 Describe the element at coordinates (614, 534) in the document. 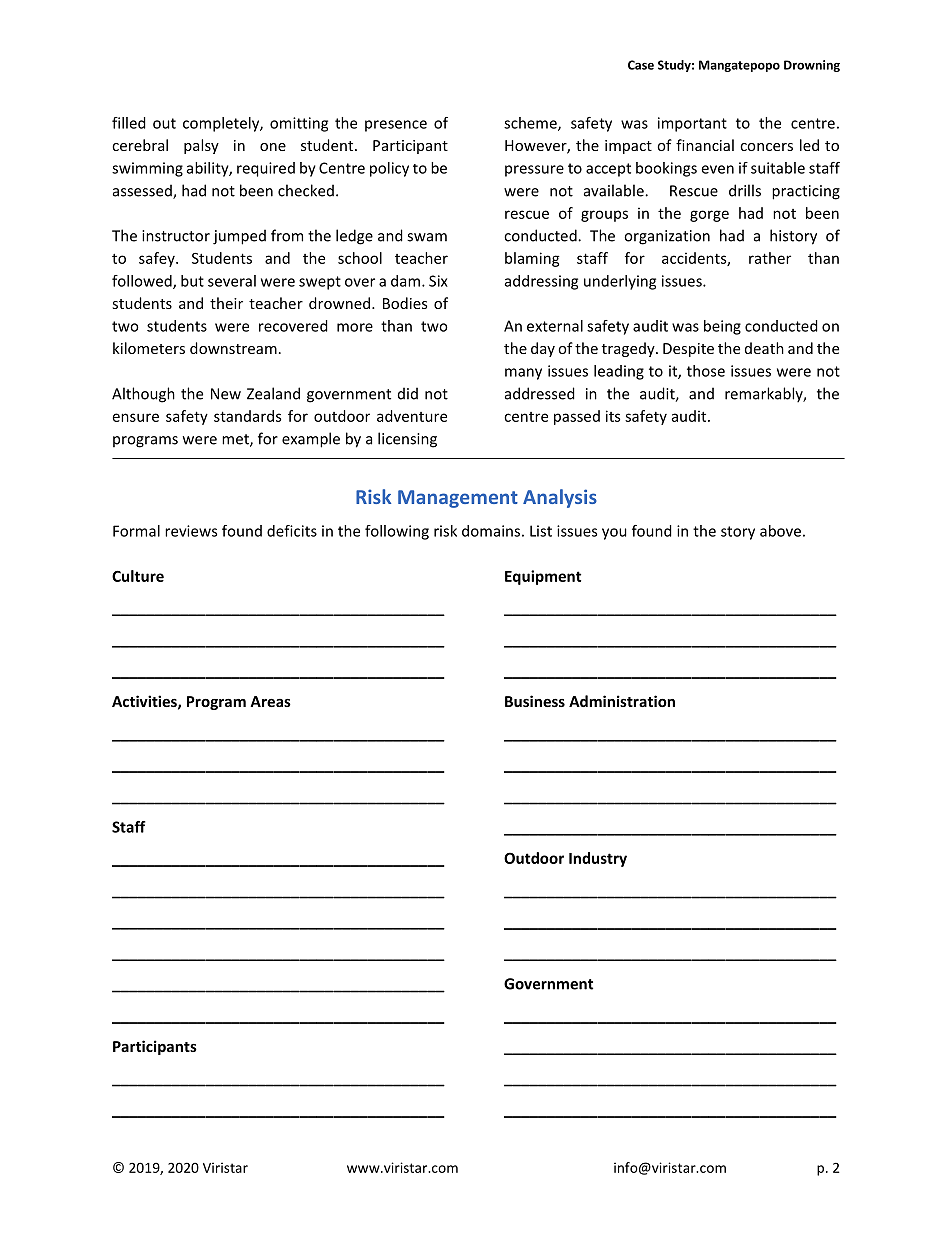

I see `you` at that location.
